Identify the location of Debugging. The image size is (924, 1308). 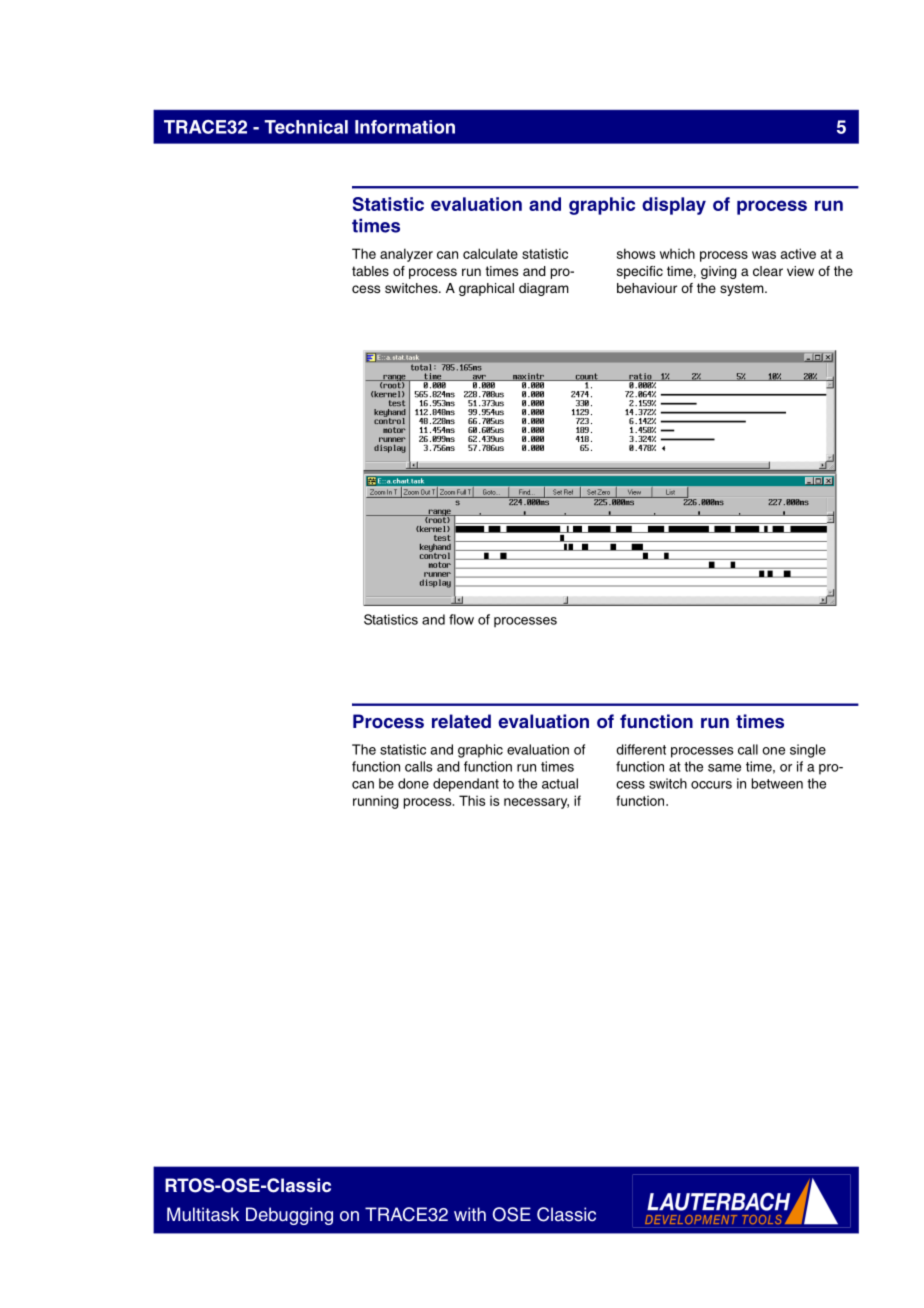
(289, 1216).
